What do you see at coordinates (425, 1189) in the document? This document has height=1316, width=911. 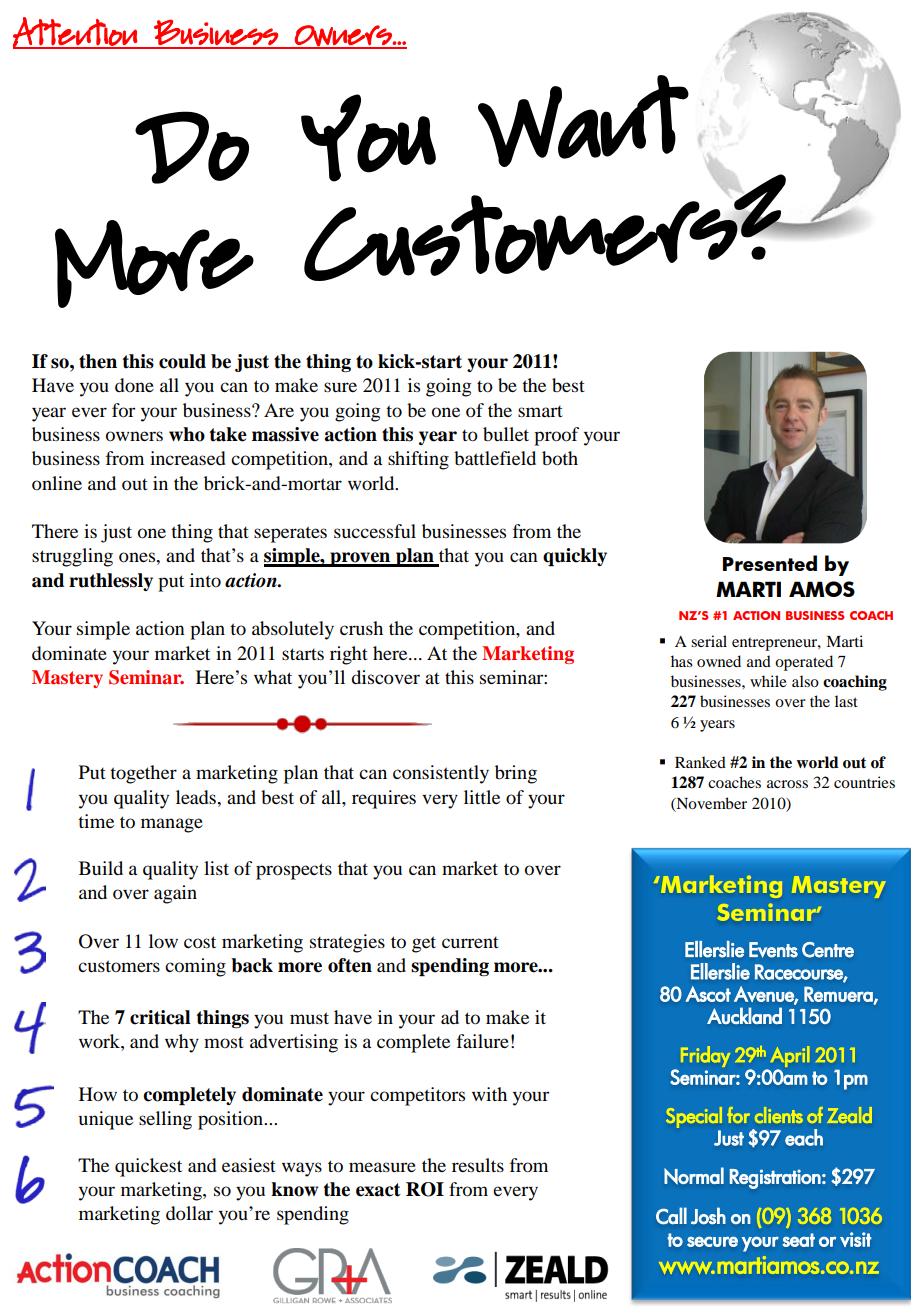 I see `ROI` at bounding box center [425, 1189].
